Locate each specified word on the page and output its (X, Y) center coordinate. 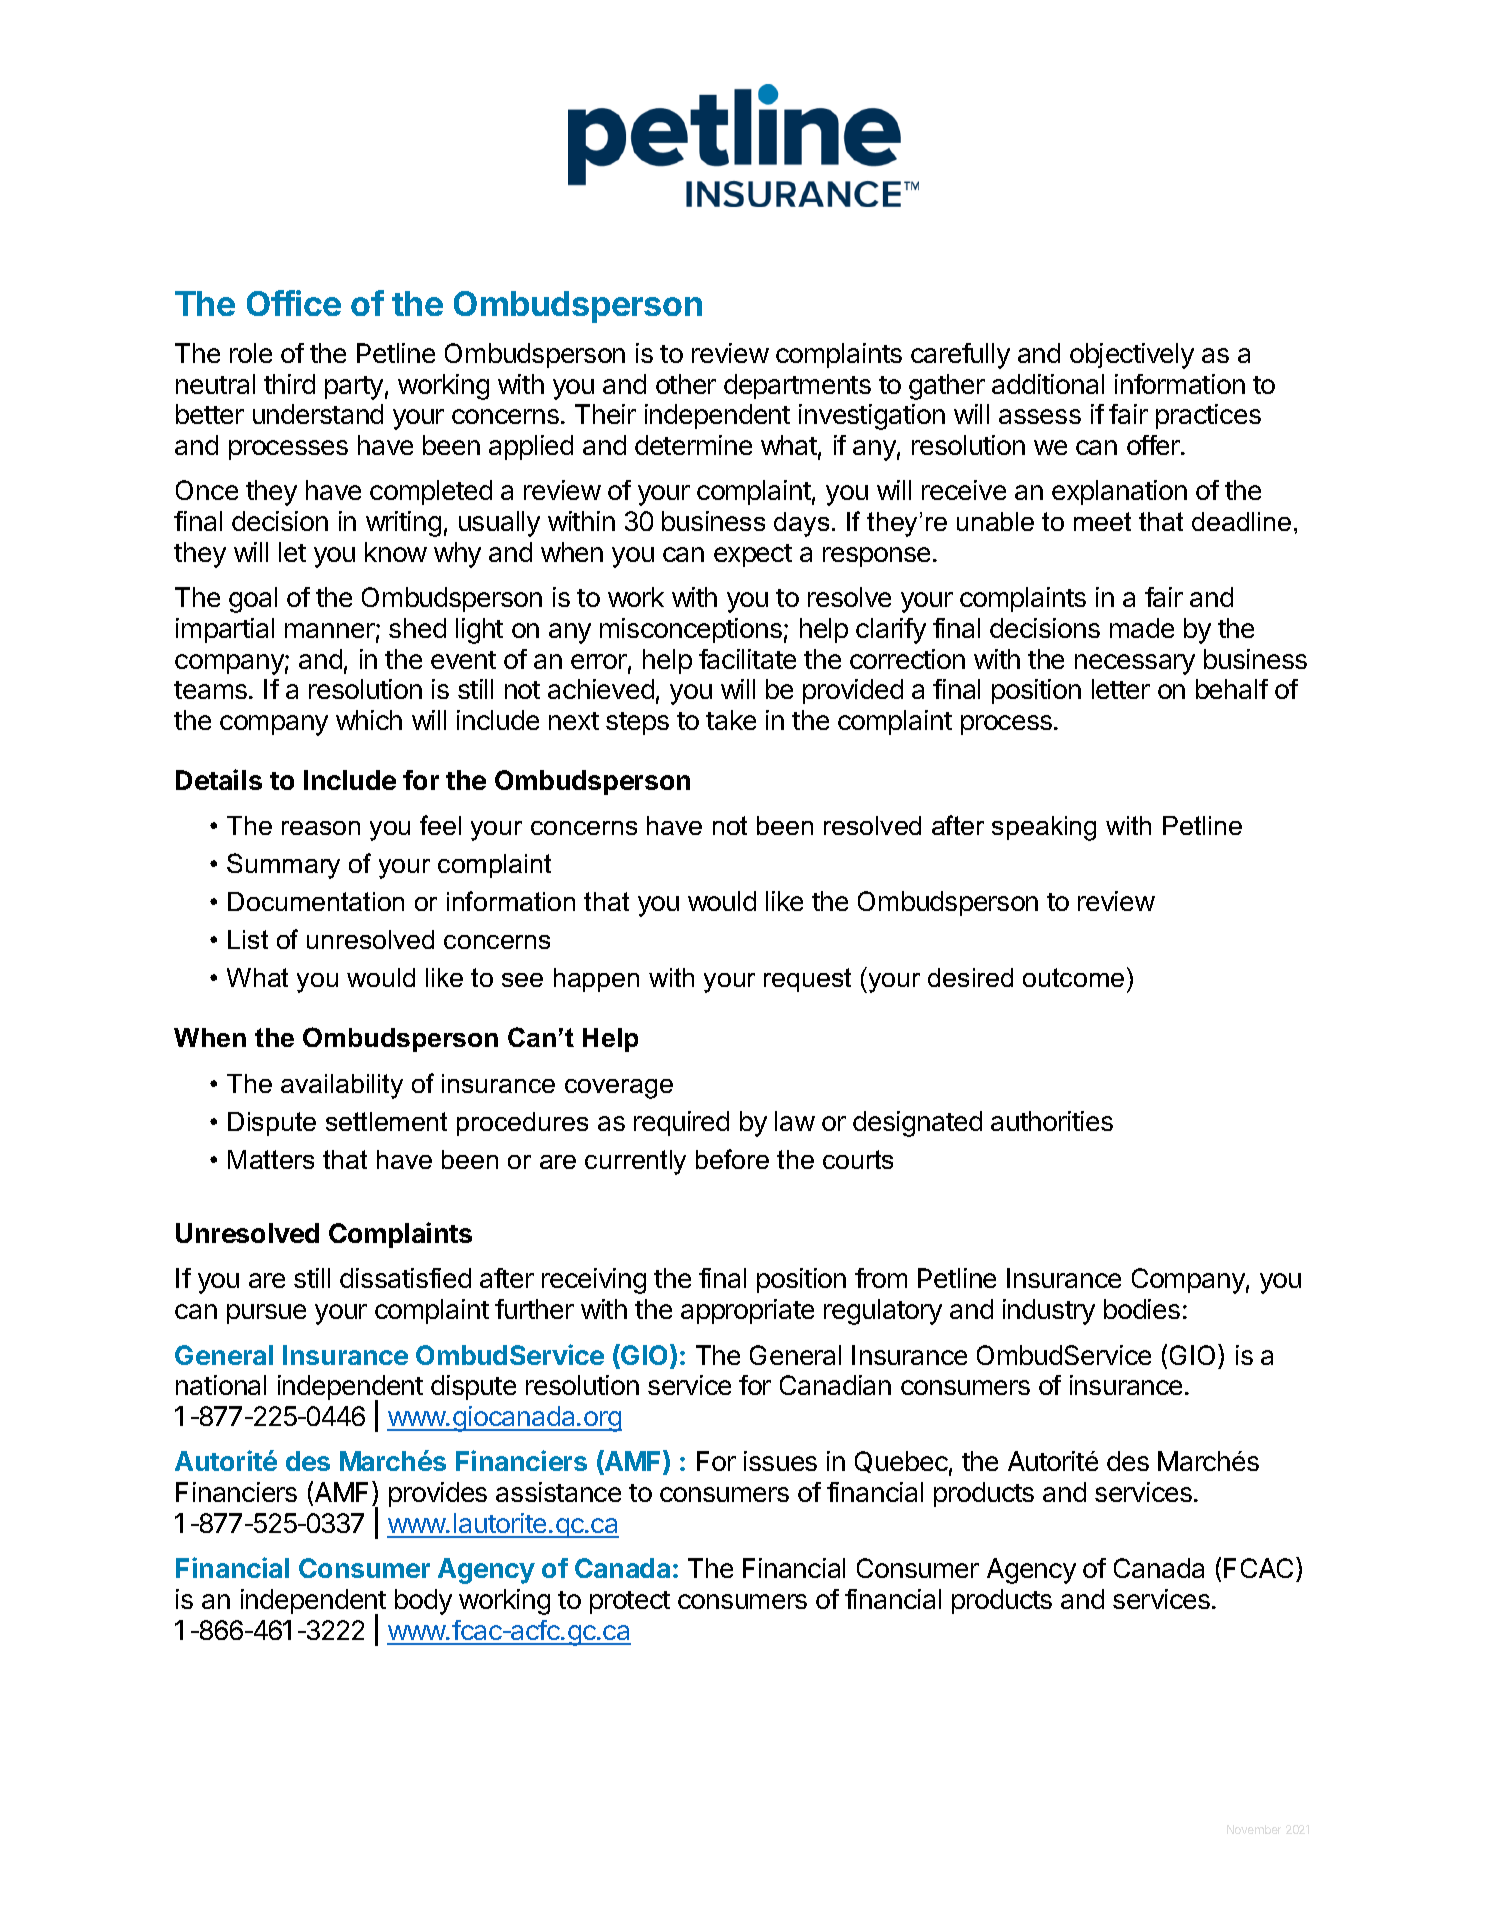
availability (342, 1086)
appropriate (747, 1311)
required (681, 1123)
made (1142, 628)
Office (294, 303)
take (731, 720)
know (396, 552)
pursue (266, 1314)
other (686, 384)
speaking (1044, 828)
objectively (1132, 356)
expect (753, 555)
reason (321, 828)
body (423, 1602)
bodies (1142, 1309)
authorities (1052, 1121)
